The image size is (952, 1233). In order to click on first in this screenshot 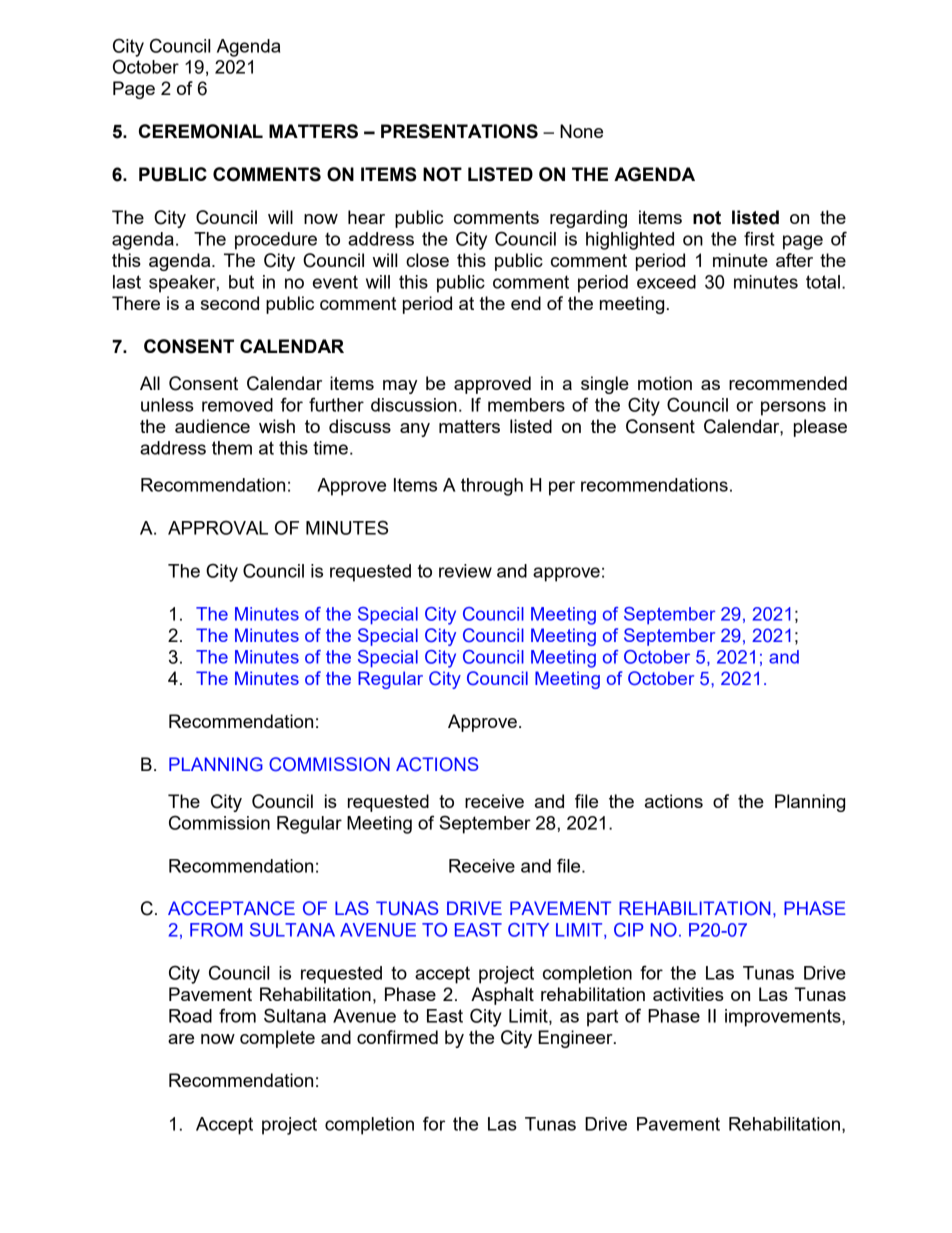, I will do `click(759, 238)`.
